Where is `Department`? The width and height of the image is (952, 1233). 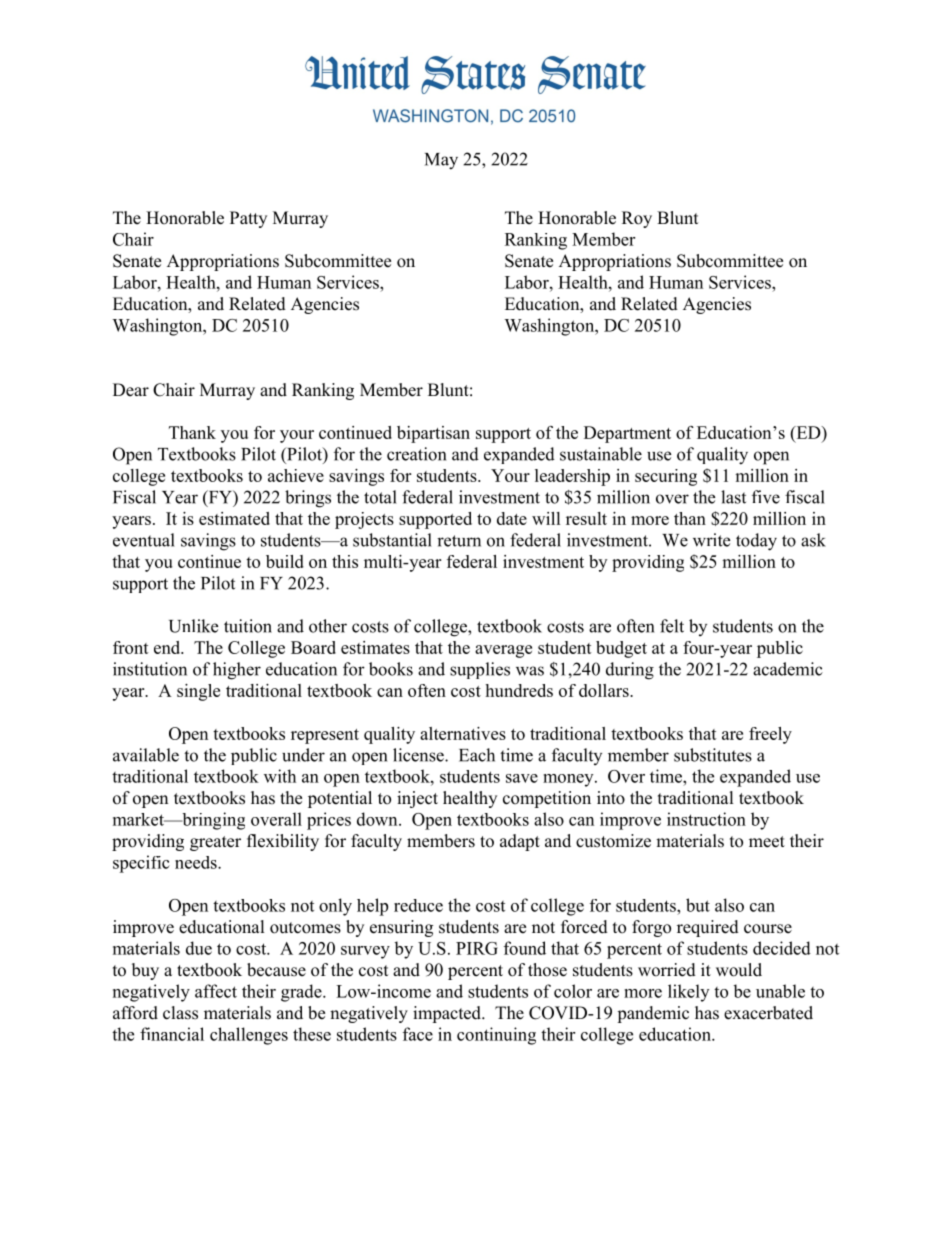 Department is located at coordinates (627, 434).
